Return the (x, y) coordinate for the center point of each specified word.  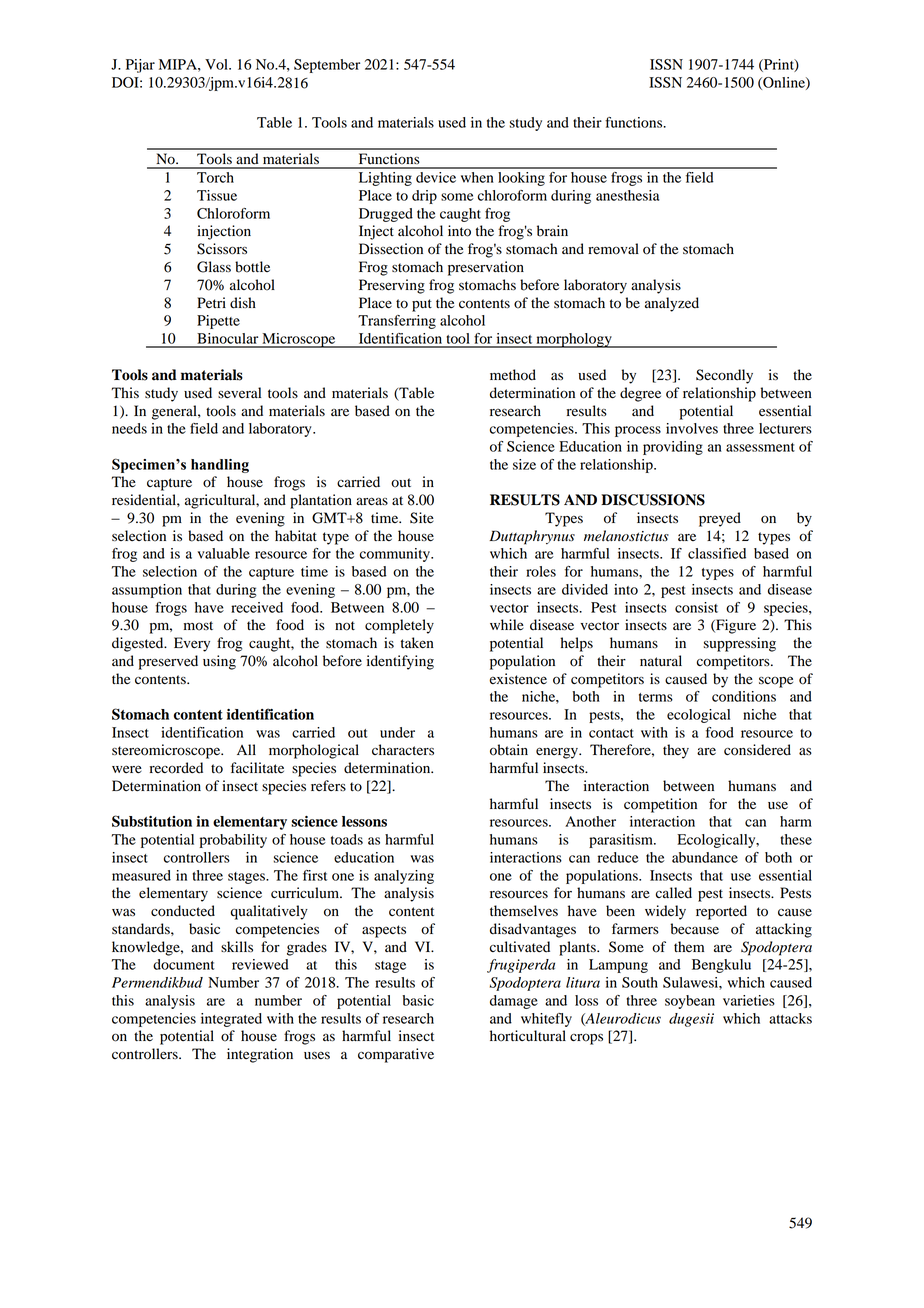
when (477, 177)
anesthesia (627, 195)
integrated (231, 1020)
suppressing (740, 644)
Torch (215, 177)
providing (673, 448)
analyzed (672, 304)
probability (233, 841)
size (524, 464)
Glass (214, 267)
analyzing (404, 877)
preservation (486, 268)
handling (220, 466)
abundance (705, 857)
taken (417, 643)
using (219, 662)
